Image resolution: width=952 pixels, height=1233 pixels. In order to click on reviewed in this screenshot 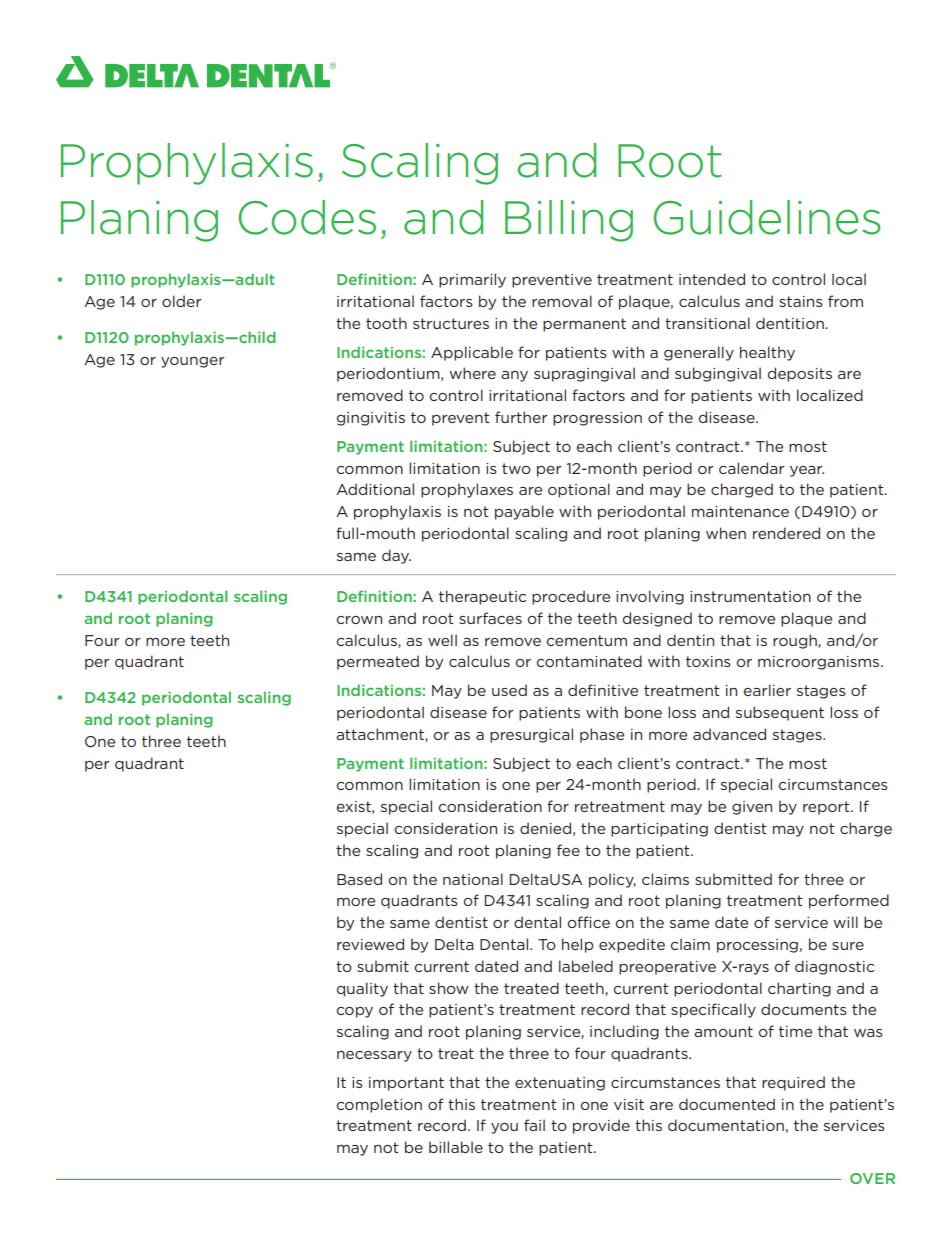, I will do `click(370, 944)`.
